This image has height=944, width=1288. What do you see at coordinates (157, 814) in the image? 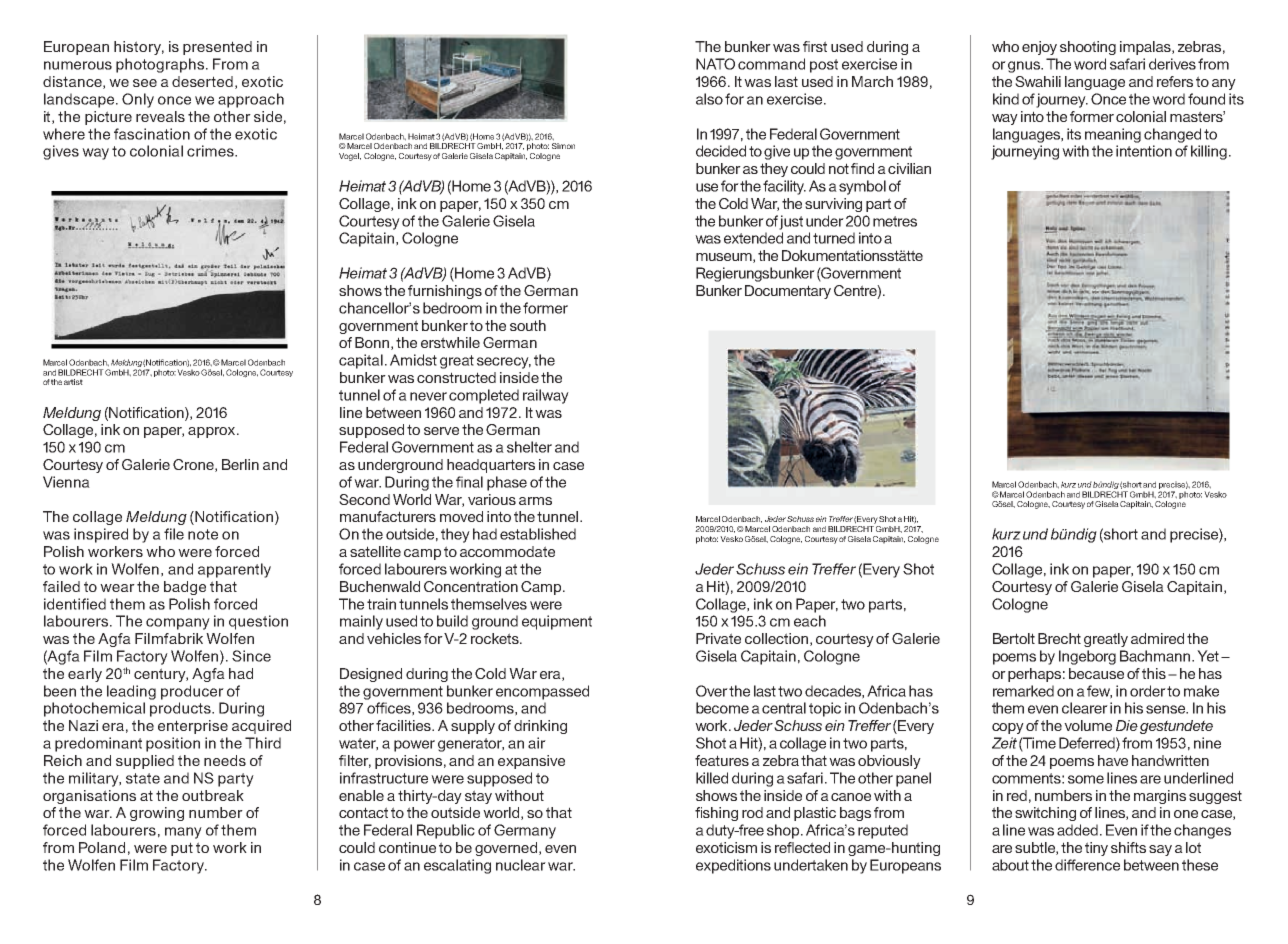
I see `growing` at bounding box center [157, 814].
